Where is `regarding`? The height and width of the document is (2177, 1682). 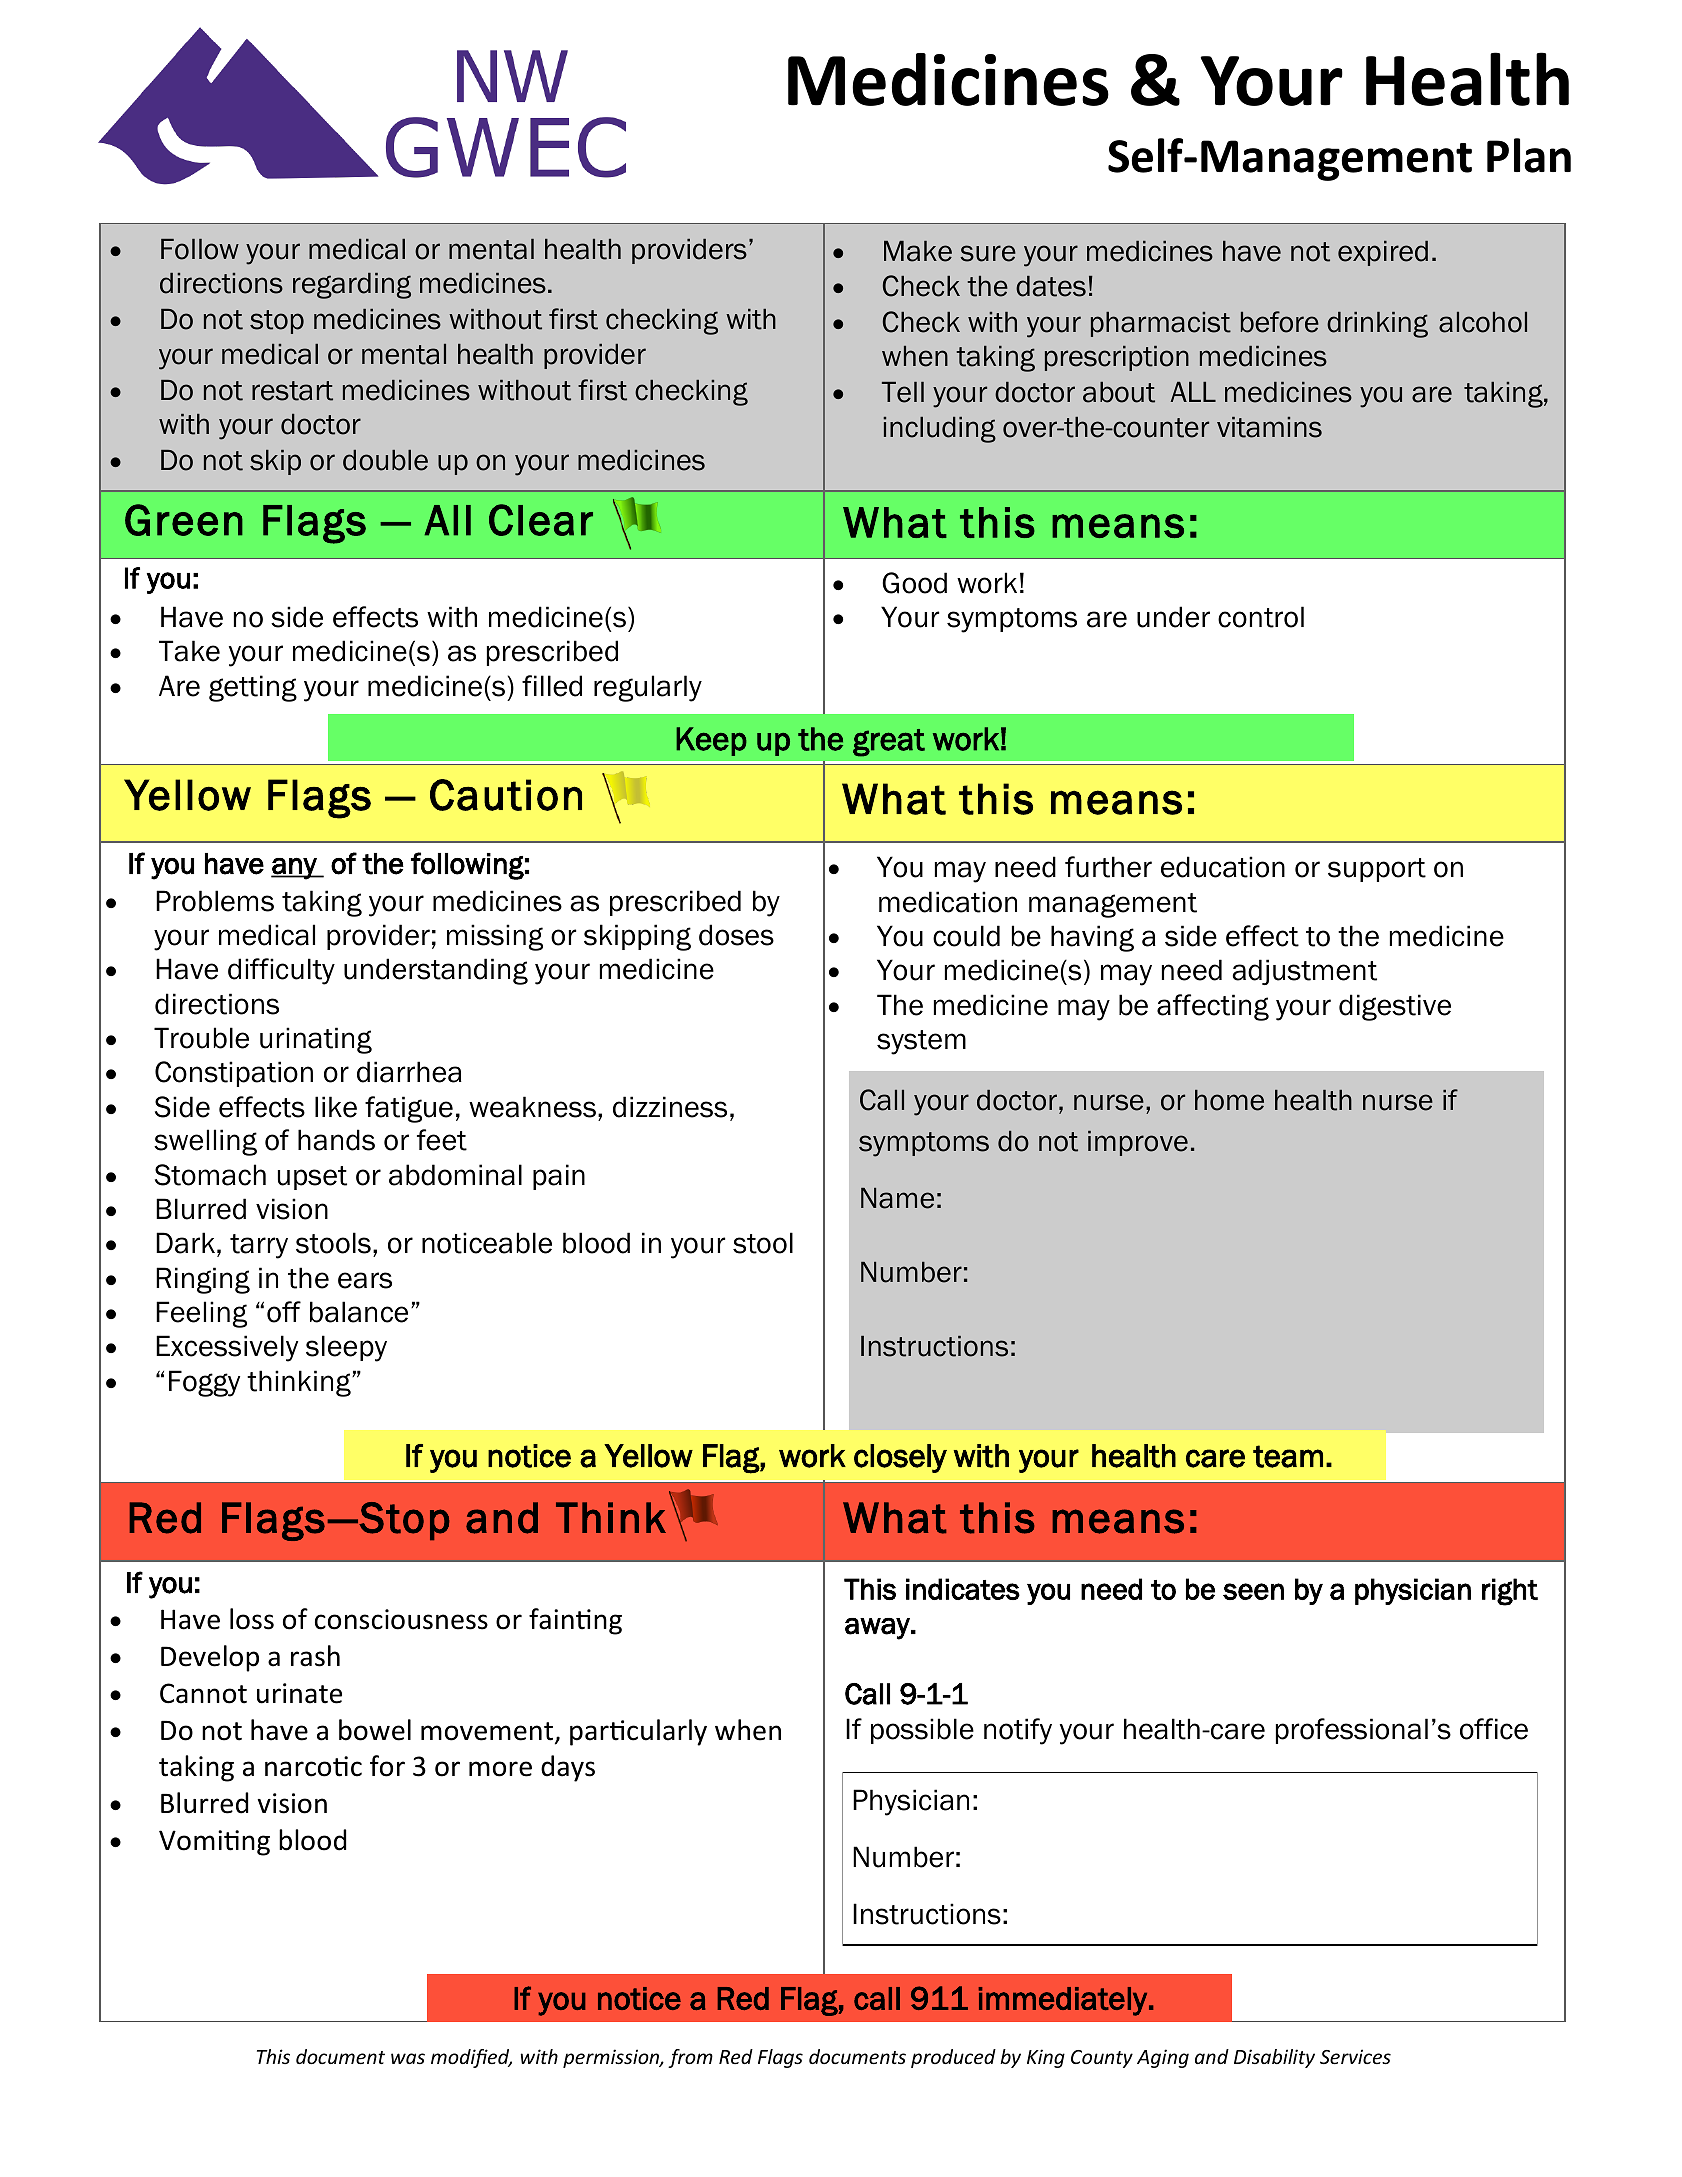 regarding is located at coordinates (352, 286).
